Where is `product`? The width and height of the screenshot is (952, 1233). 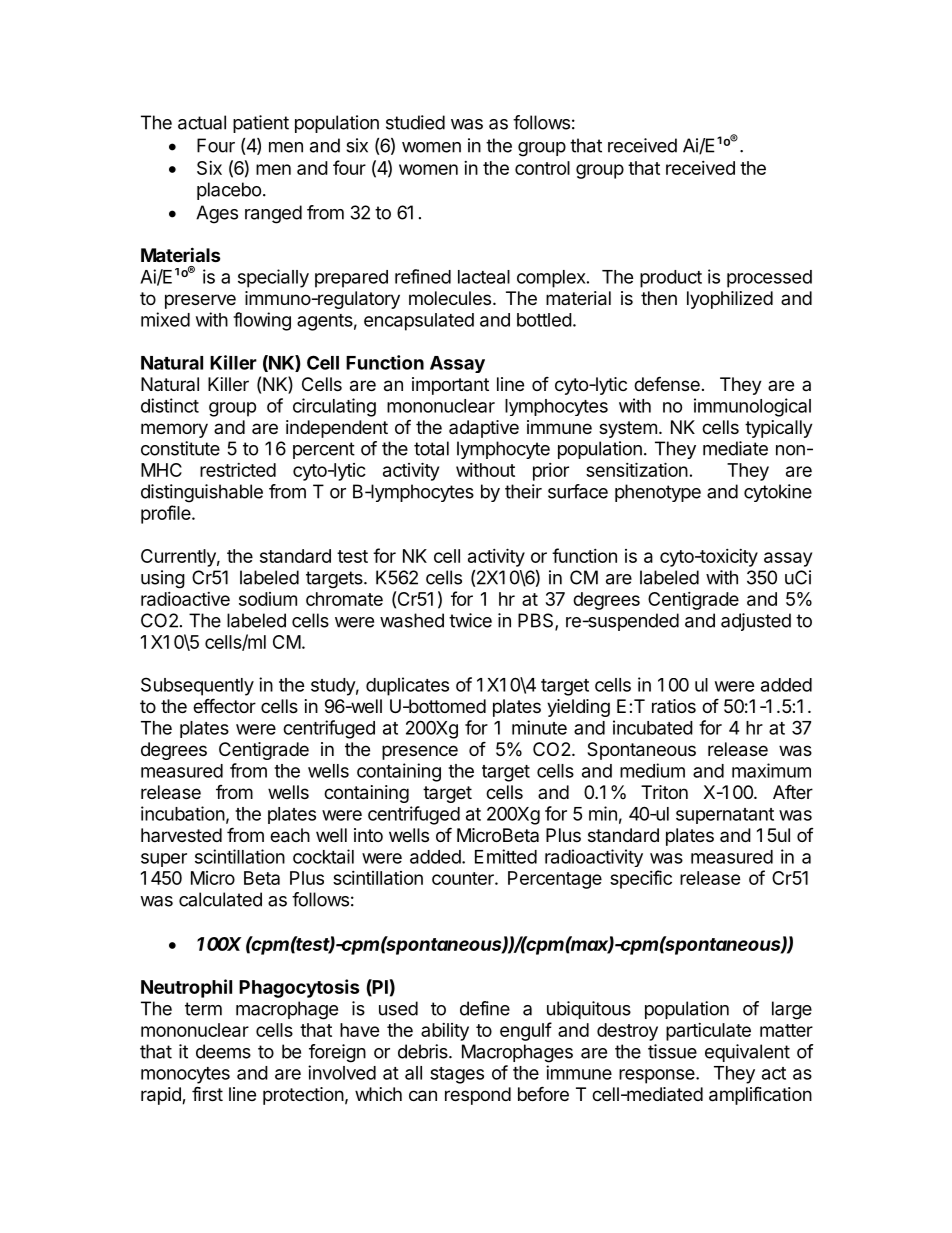
product is located at coordinates (671, 279).
